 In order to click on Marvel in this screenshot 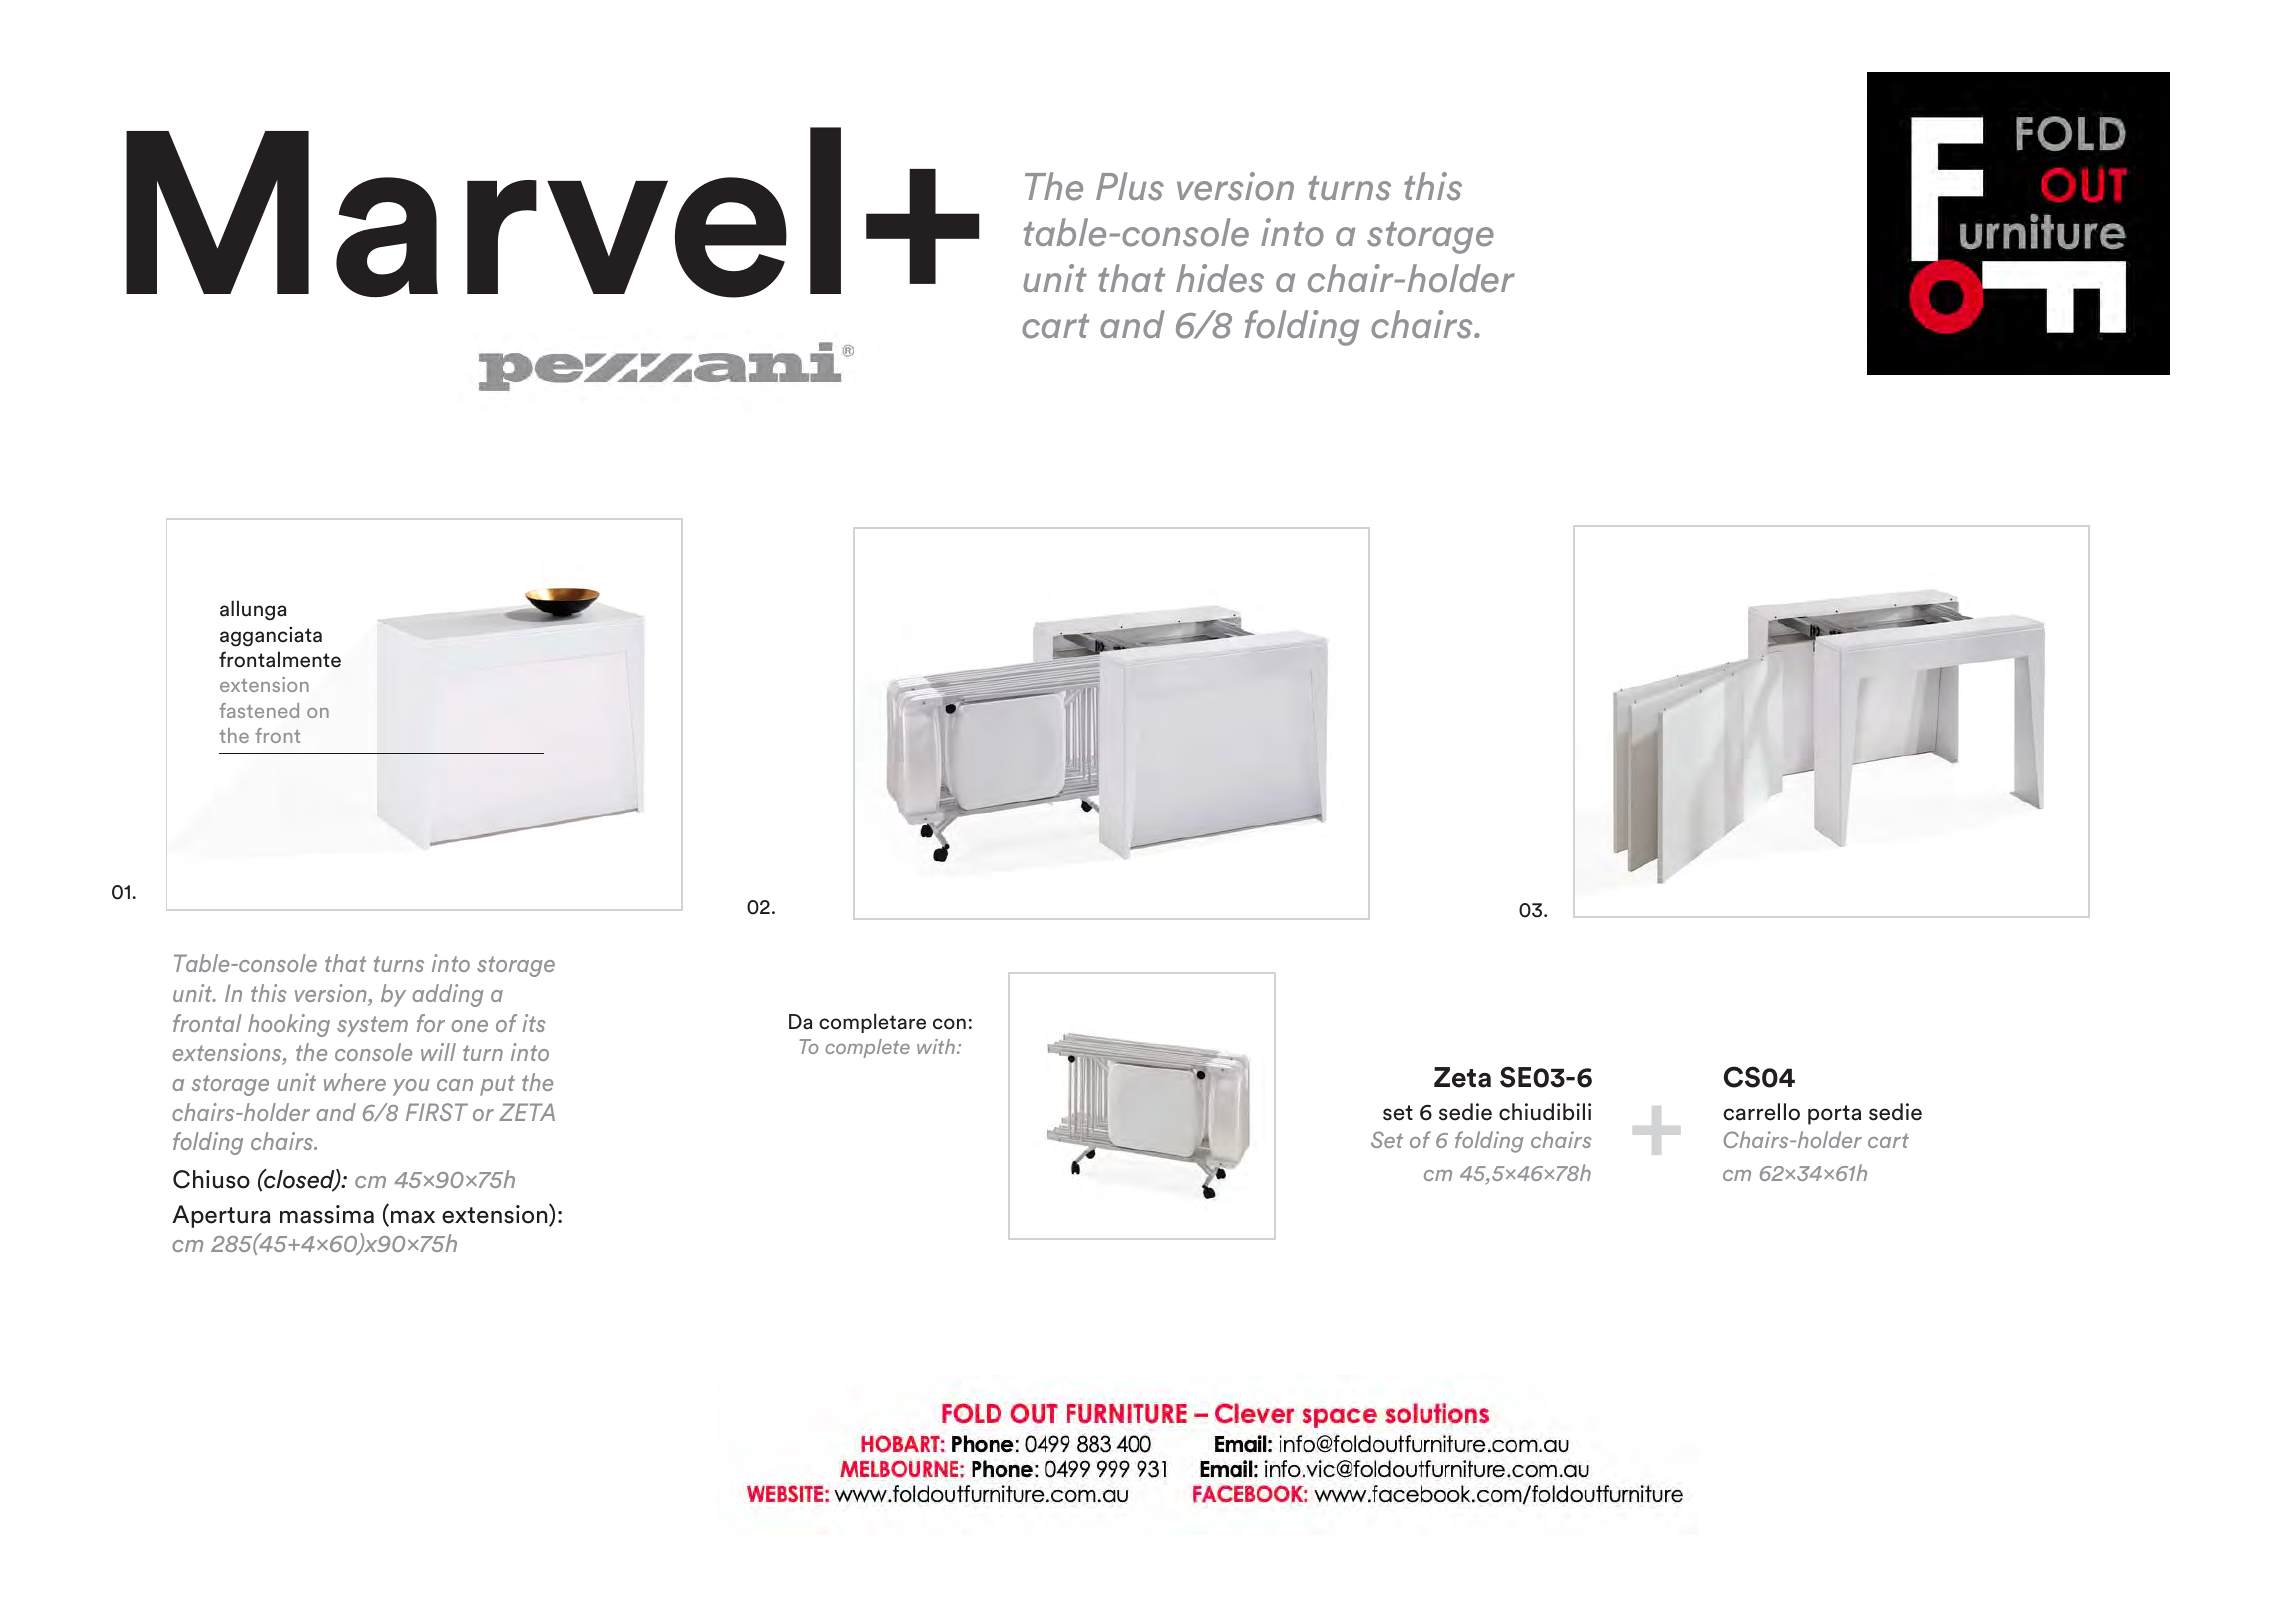, I will do `click(483, 212)`.
